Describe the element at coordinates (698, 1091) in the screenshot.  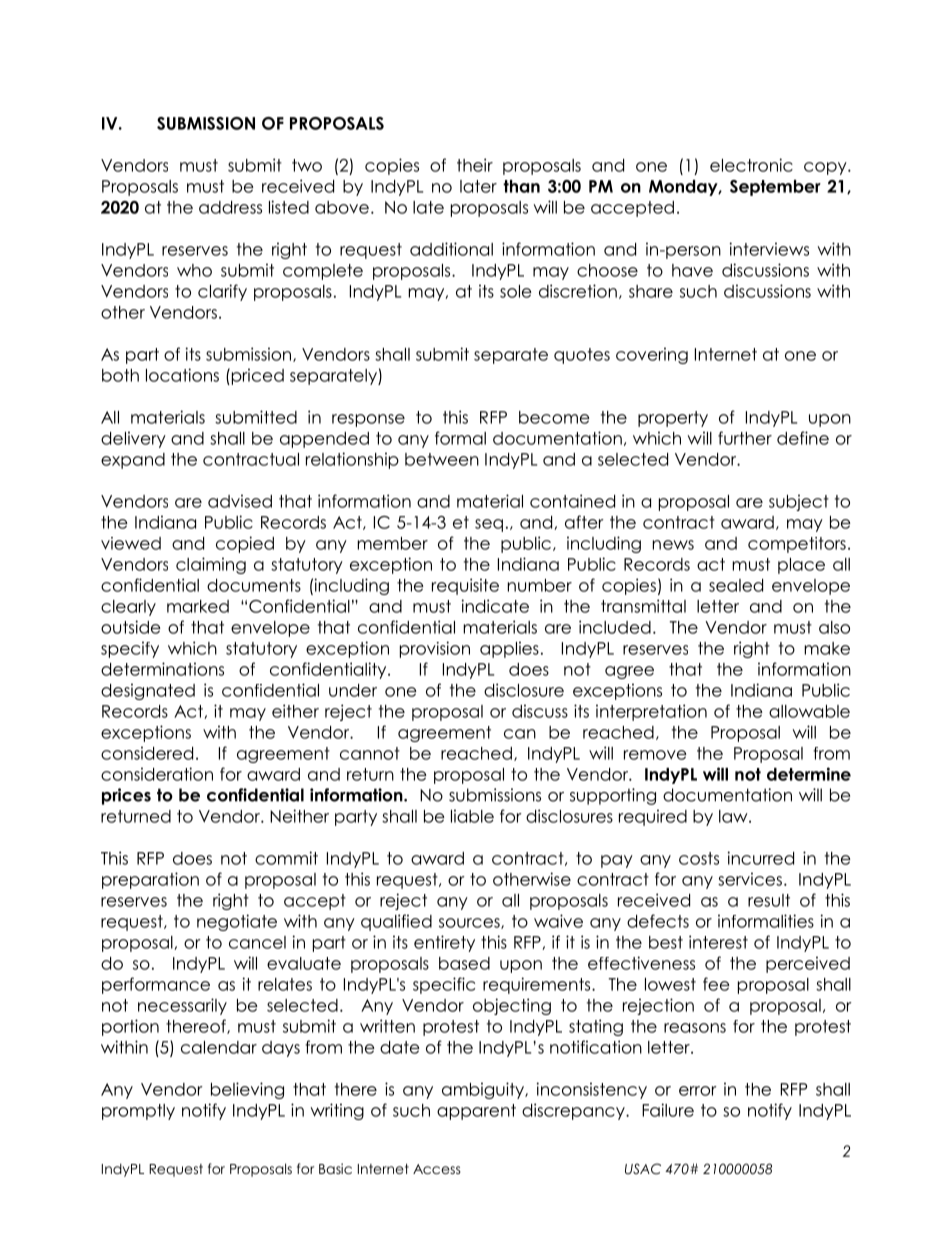
I see `error` at that location.
